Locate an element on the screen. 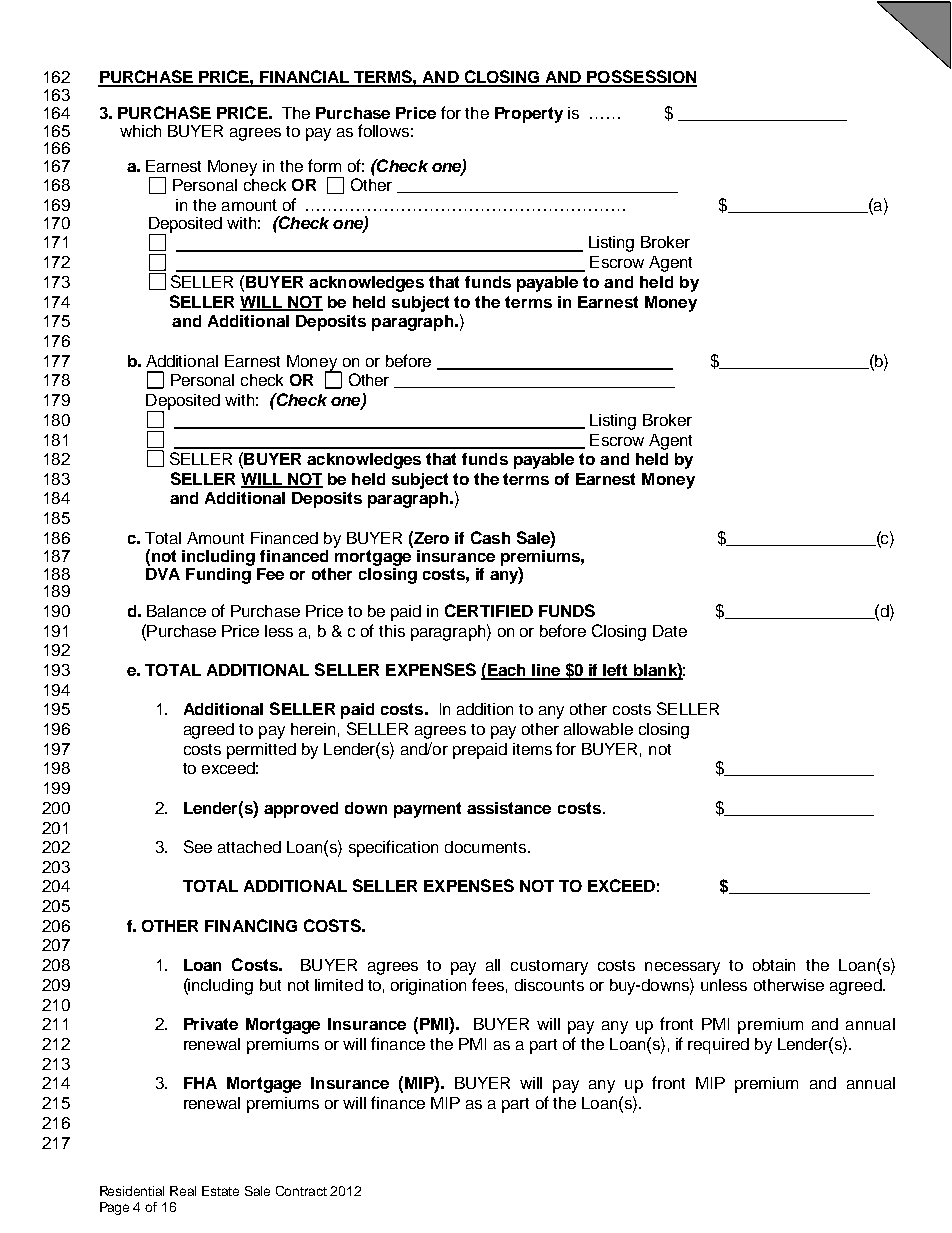 The height and width of the screenshot is (1233, 952). Real is located at coordinates (183, 1191).
